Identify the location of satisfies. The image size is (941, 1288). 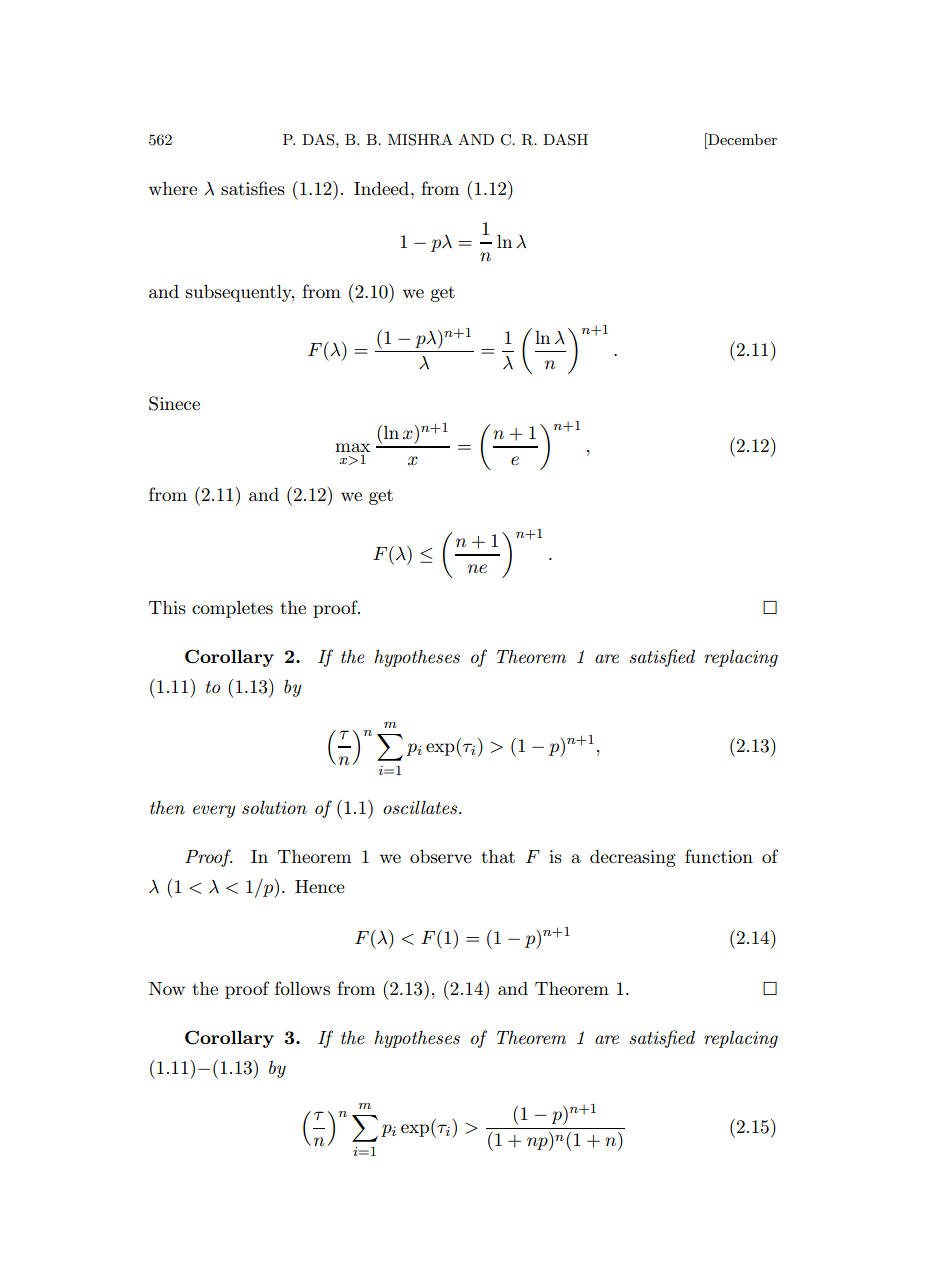
(253, 188).
